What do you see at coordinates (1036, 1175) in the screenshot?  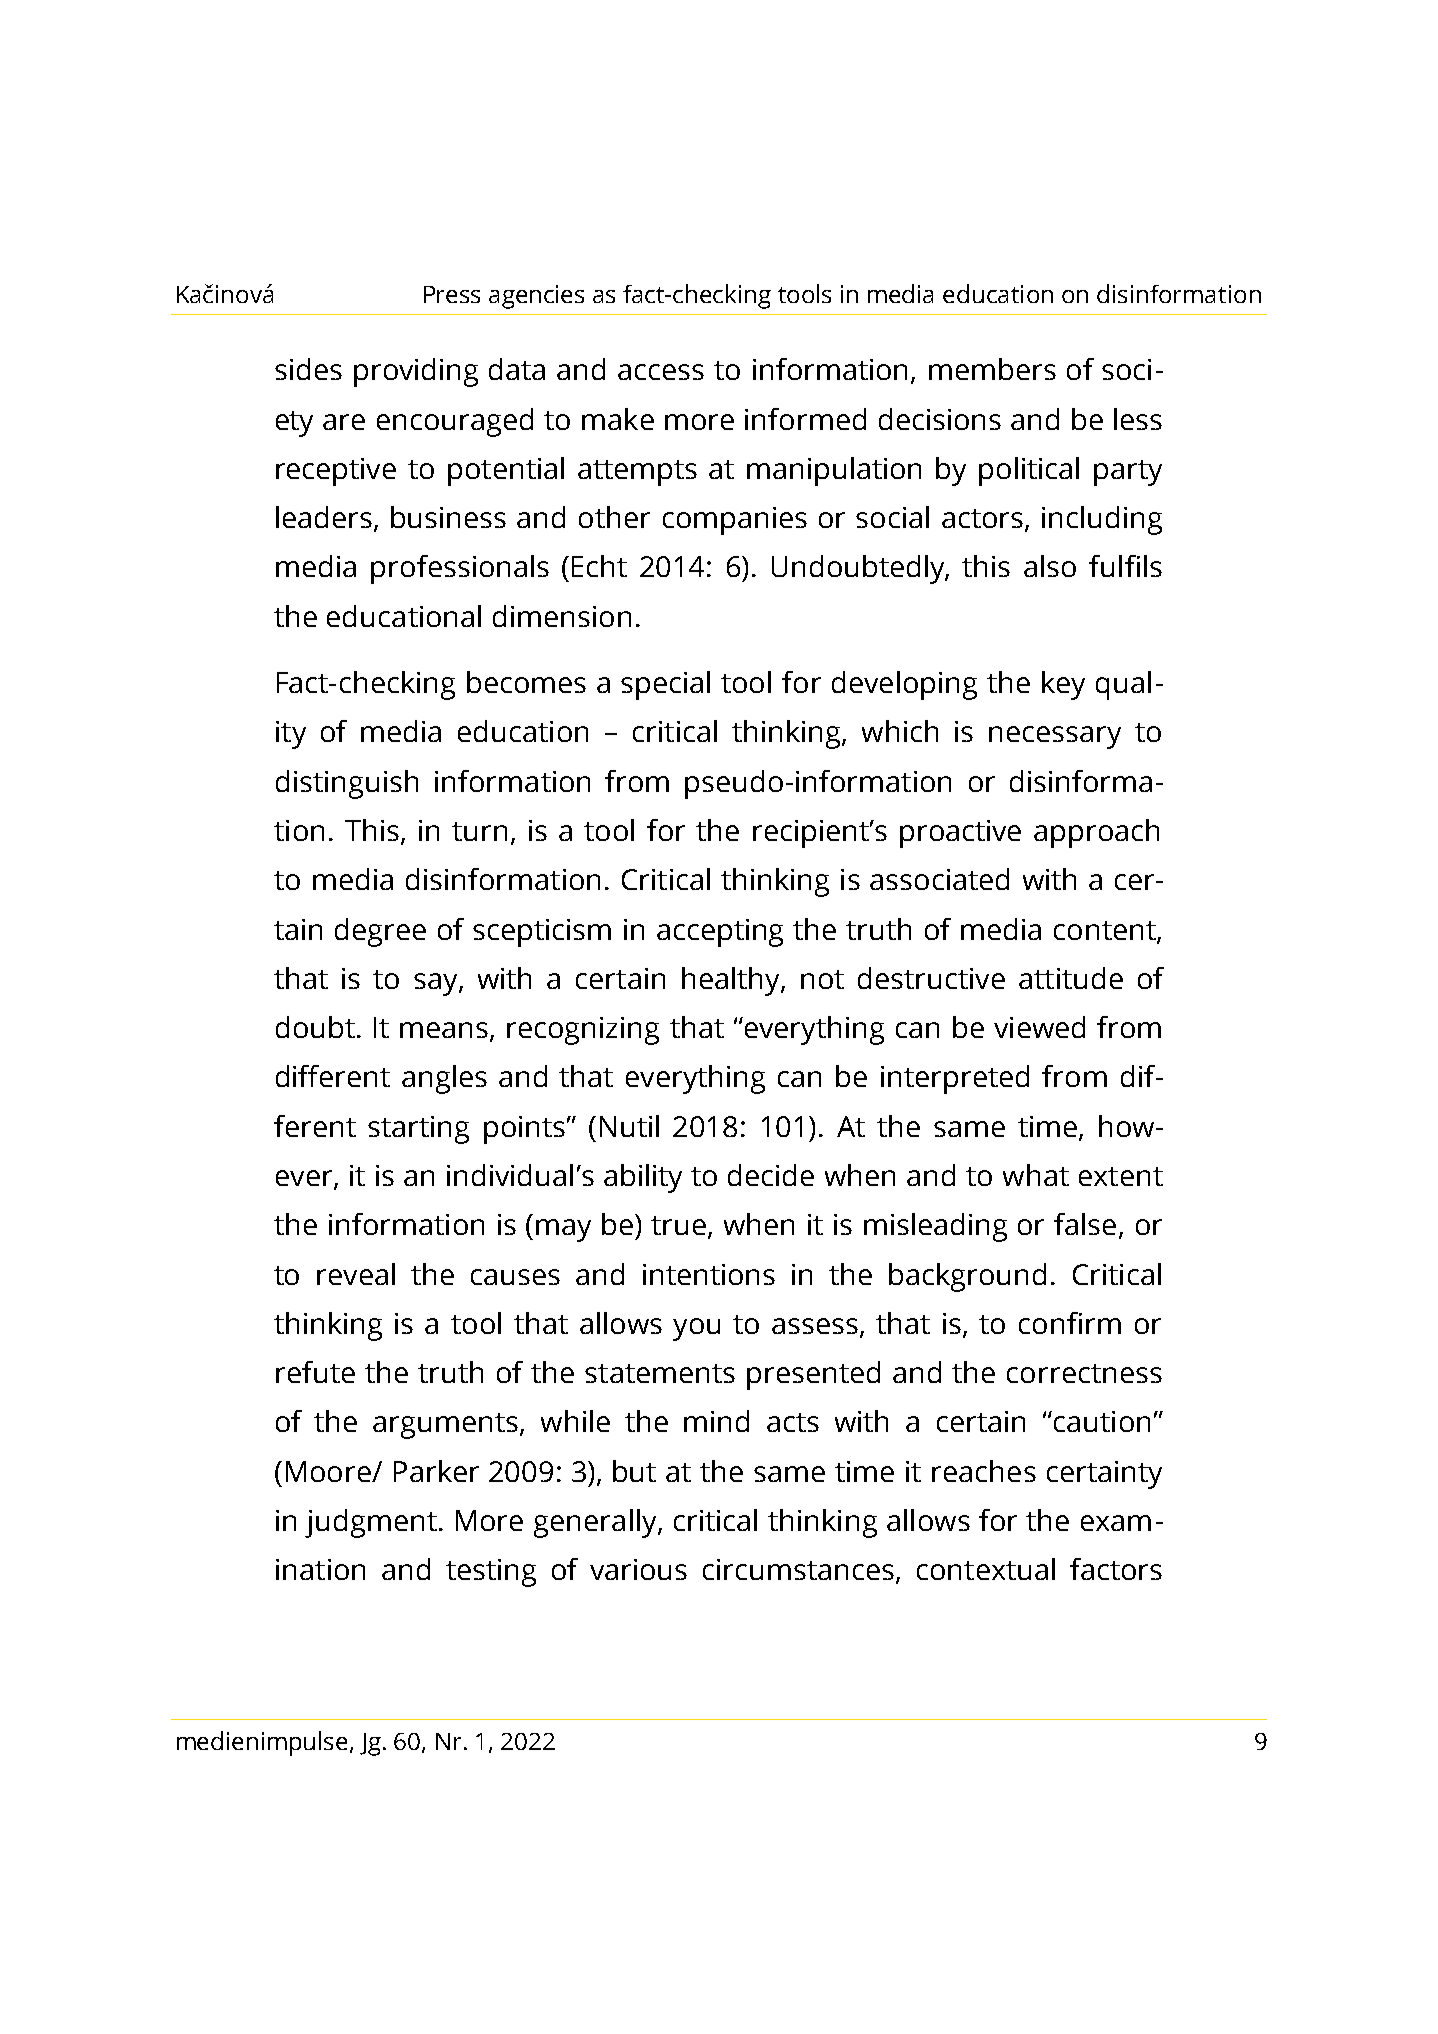 I see `what` at bounding box center [1036, 1175].
